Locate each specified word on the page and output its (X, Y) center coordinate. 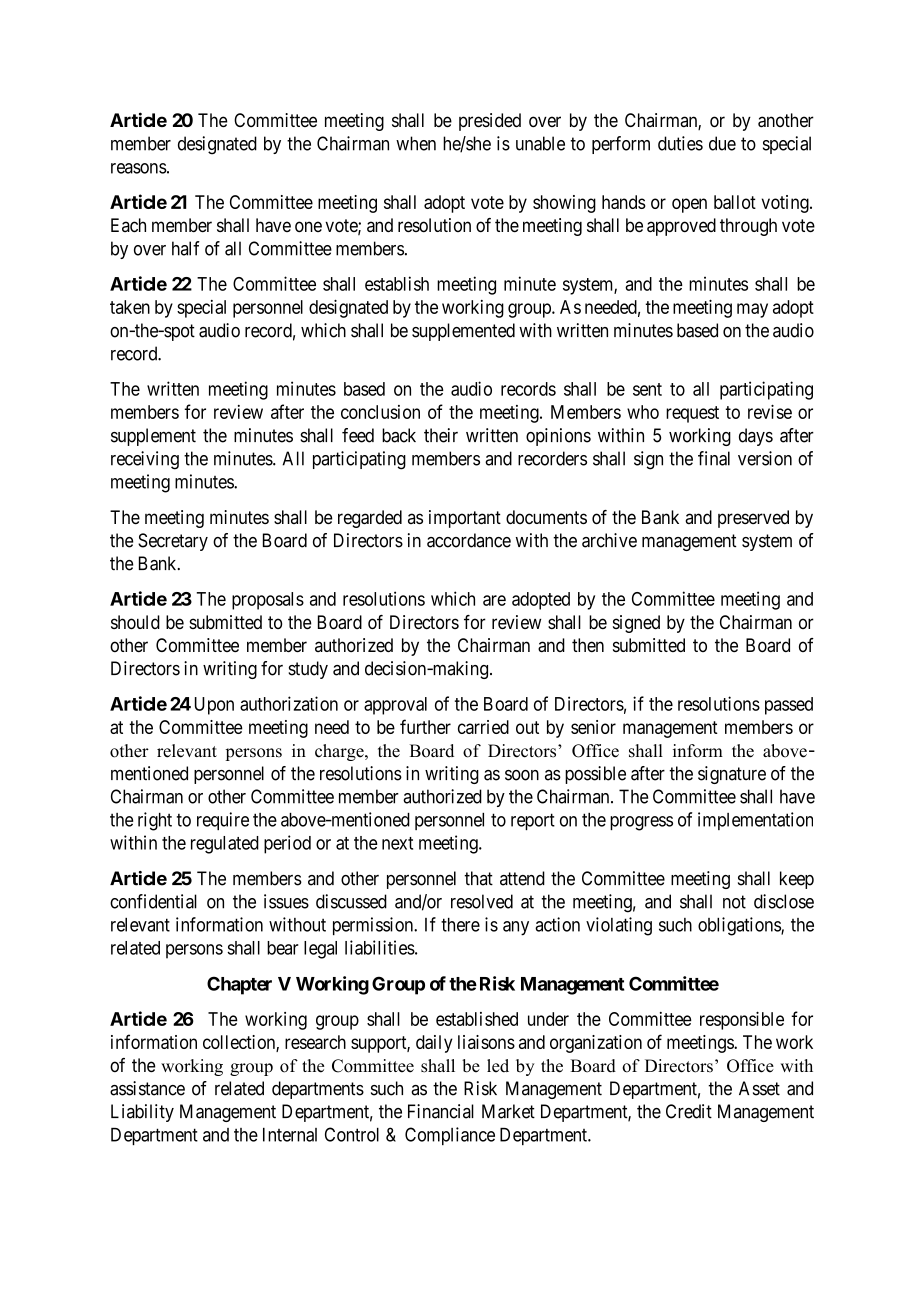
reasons (139, 168)
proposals (268, 601)
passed (789, 706)
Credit (689, 1111)
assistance (147, 1088)
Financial (441, 1111)
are (494, 600)
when (416, 143)
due (722, 143)
